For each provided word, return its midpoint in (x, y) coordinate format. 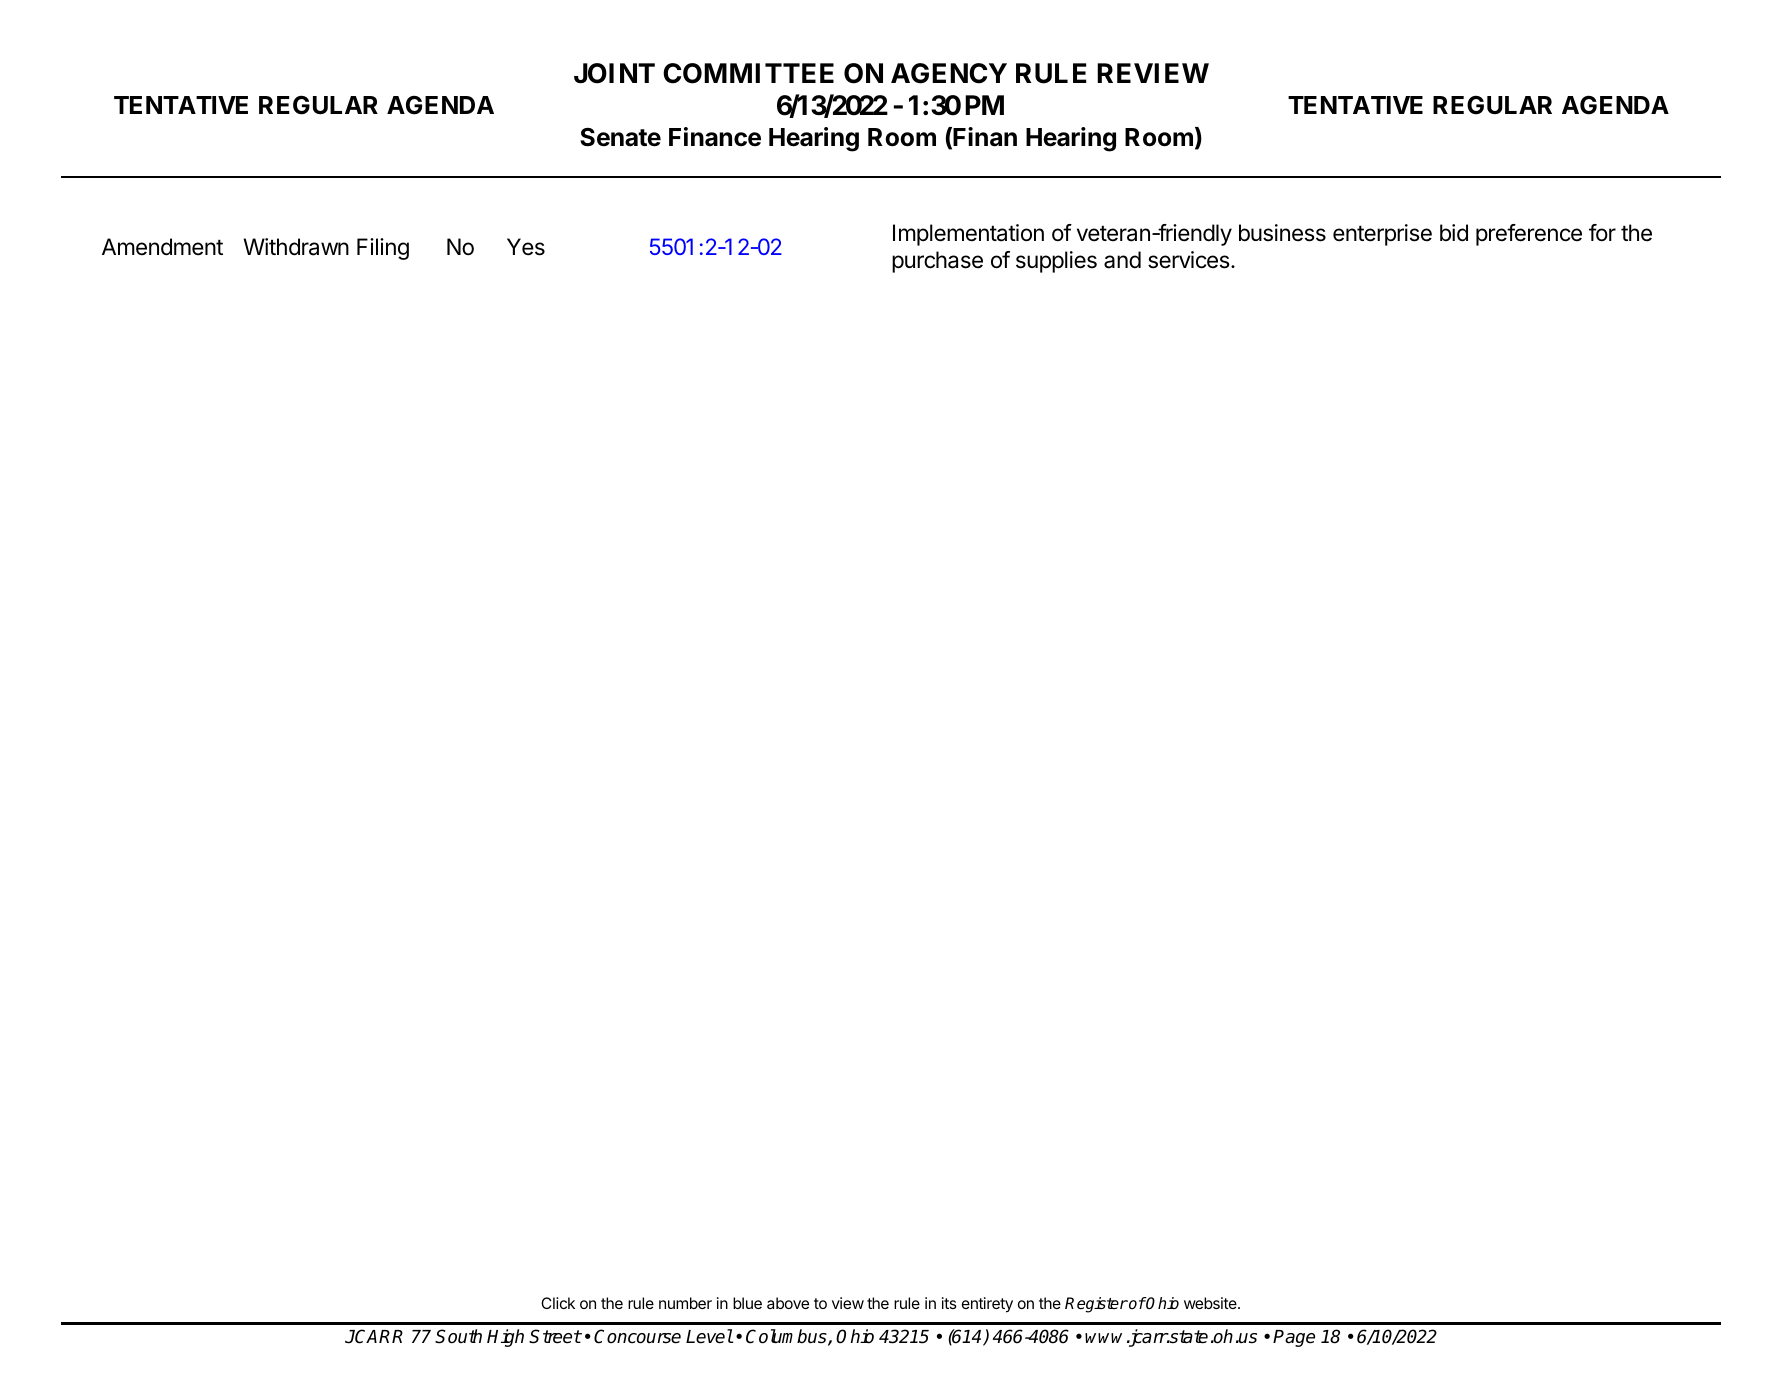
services (1190, 260)
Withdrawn (296, 247)
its (949, 1303)
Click (558, 1303)
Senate (620, 137)
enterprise (1382, 235)
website (1211, 1303)
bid (1454, 233)
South (458, 1336)
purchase (937, 262)
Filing (383, 249)
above (788, 1303)
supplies (1056, 262)
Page (1294, 1338)
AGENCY (949, 73)
